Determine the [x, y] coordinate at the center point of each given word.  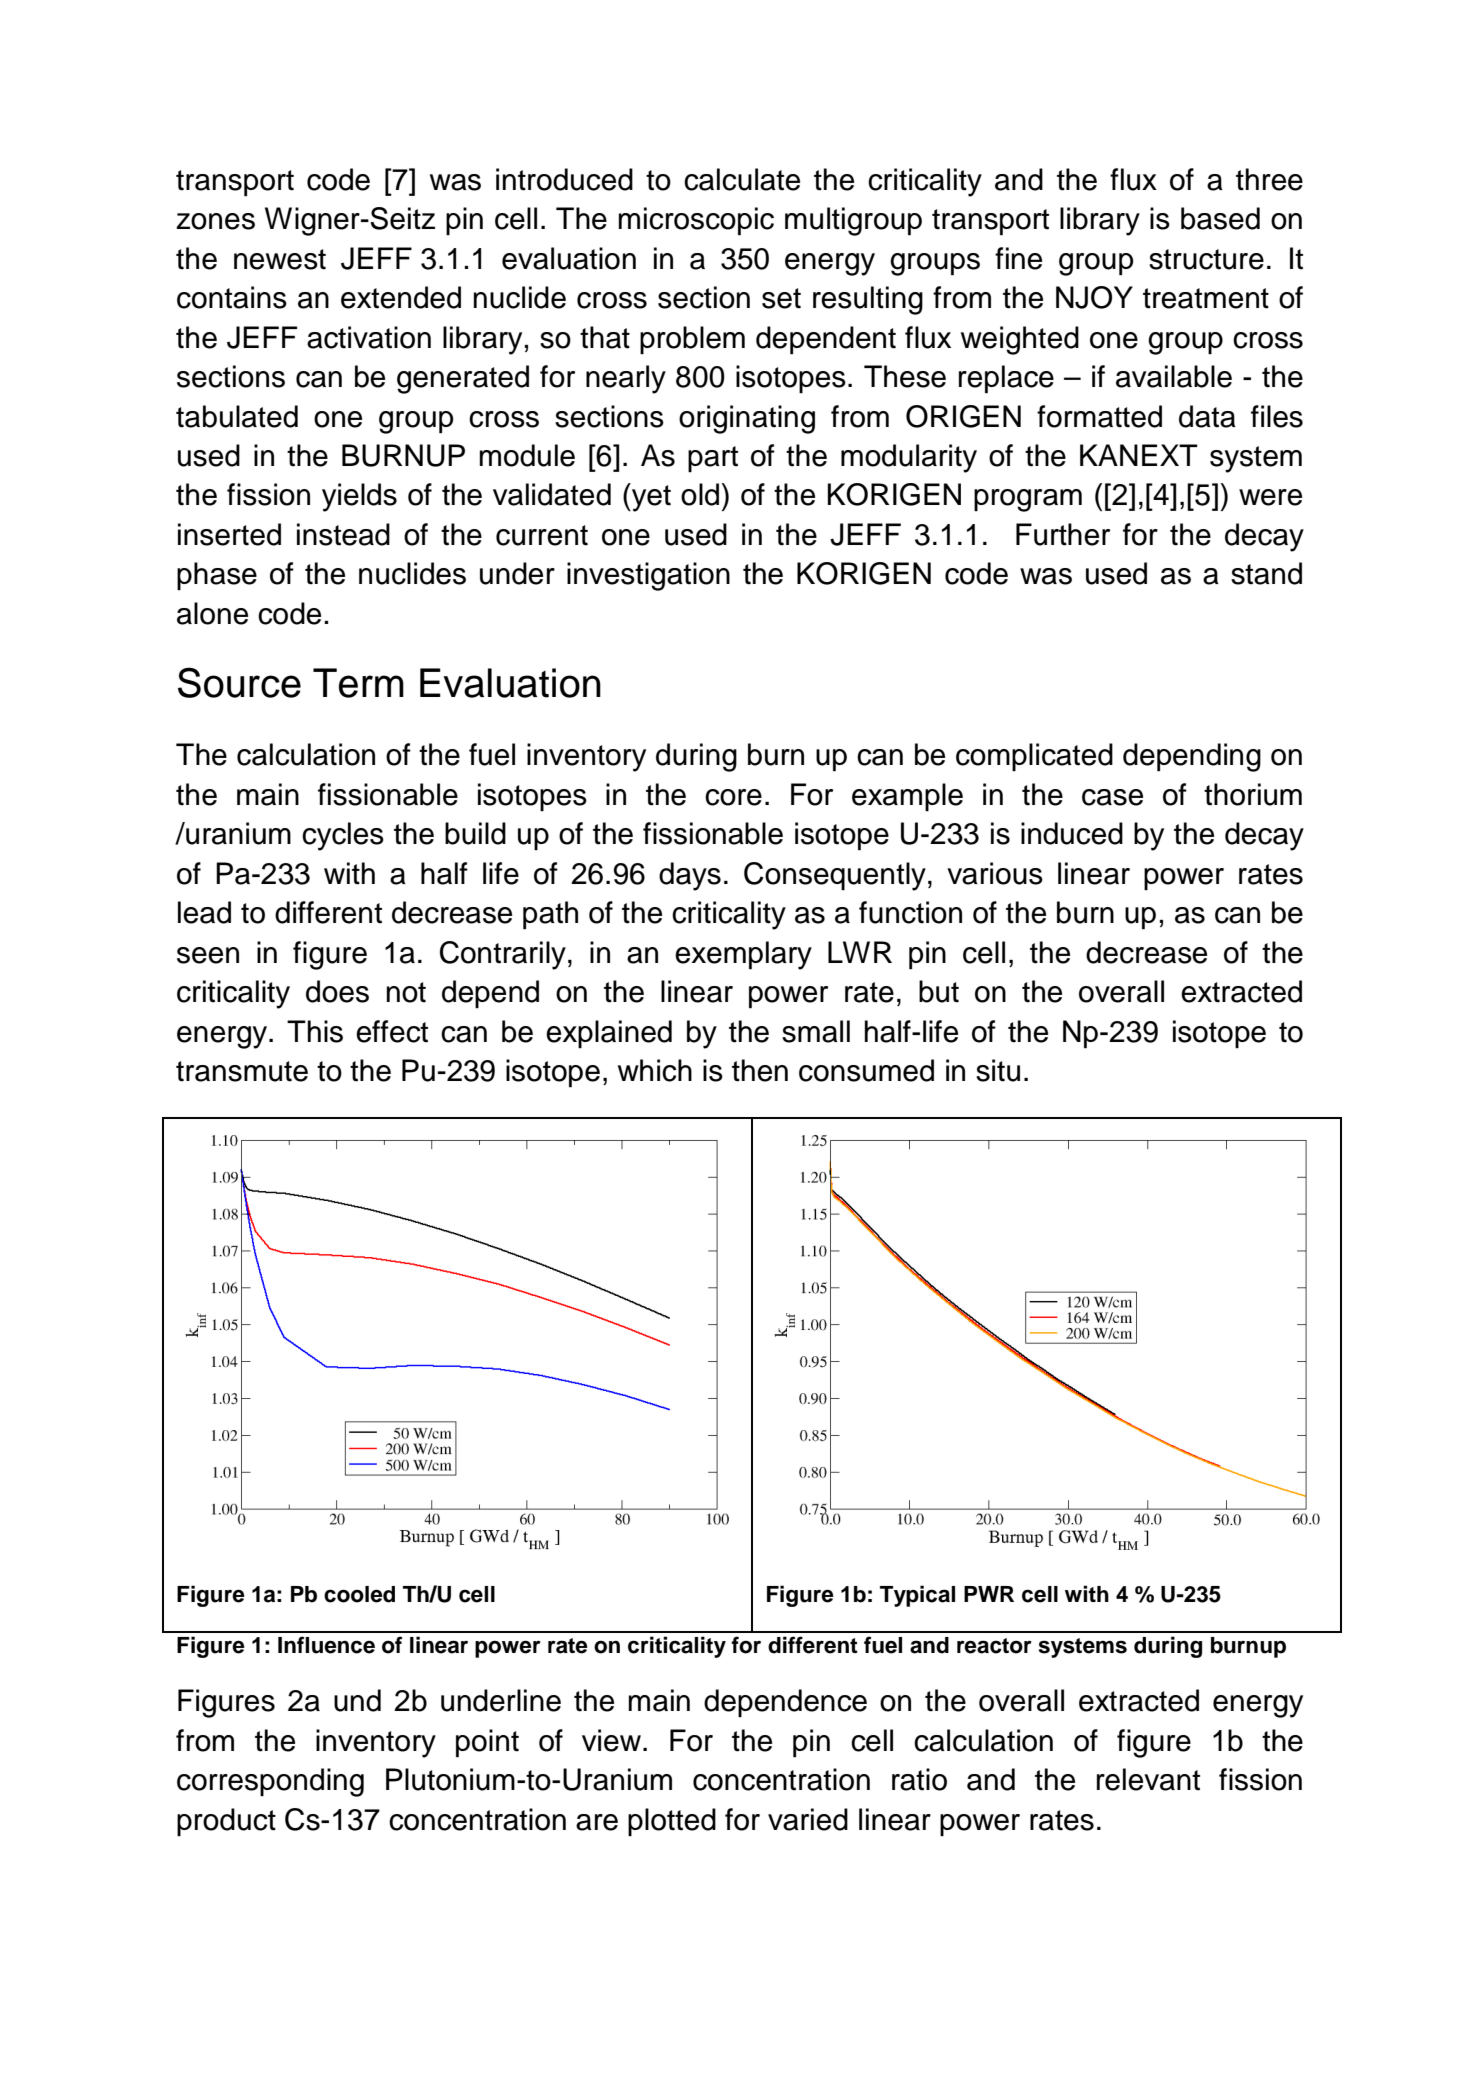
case [1112, 797]
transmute [242, 1071]
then [760, 1070]
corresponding [270, 1782]
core [733, 797]
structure [1206, 259]
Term [358, 683]
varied [808, 1819]
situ [998, 1070]
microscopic [696, 221]
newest [280, 259]
